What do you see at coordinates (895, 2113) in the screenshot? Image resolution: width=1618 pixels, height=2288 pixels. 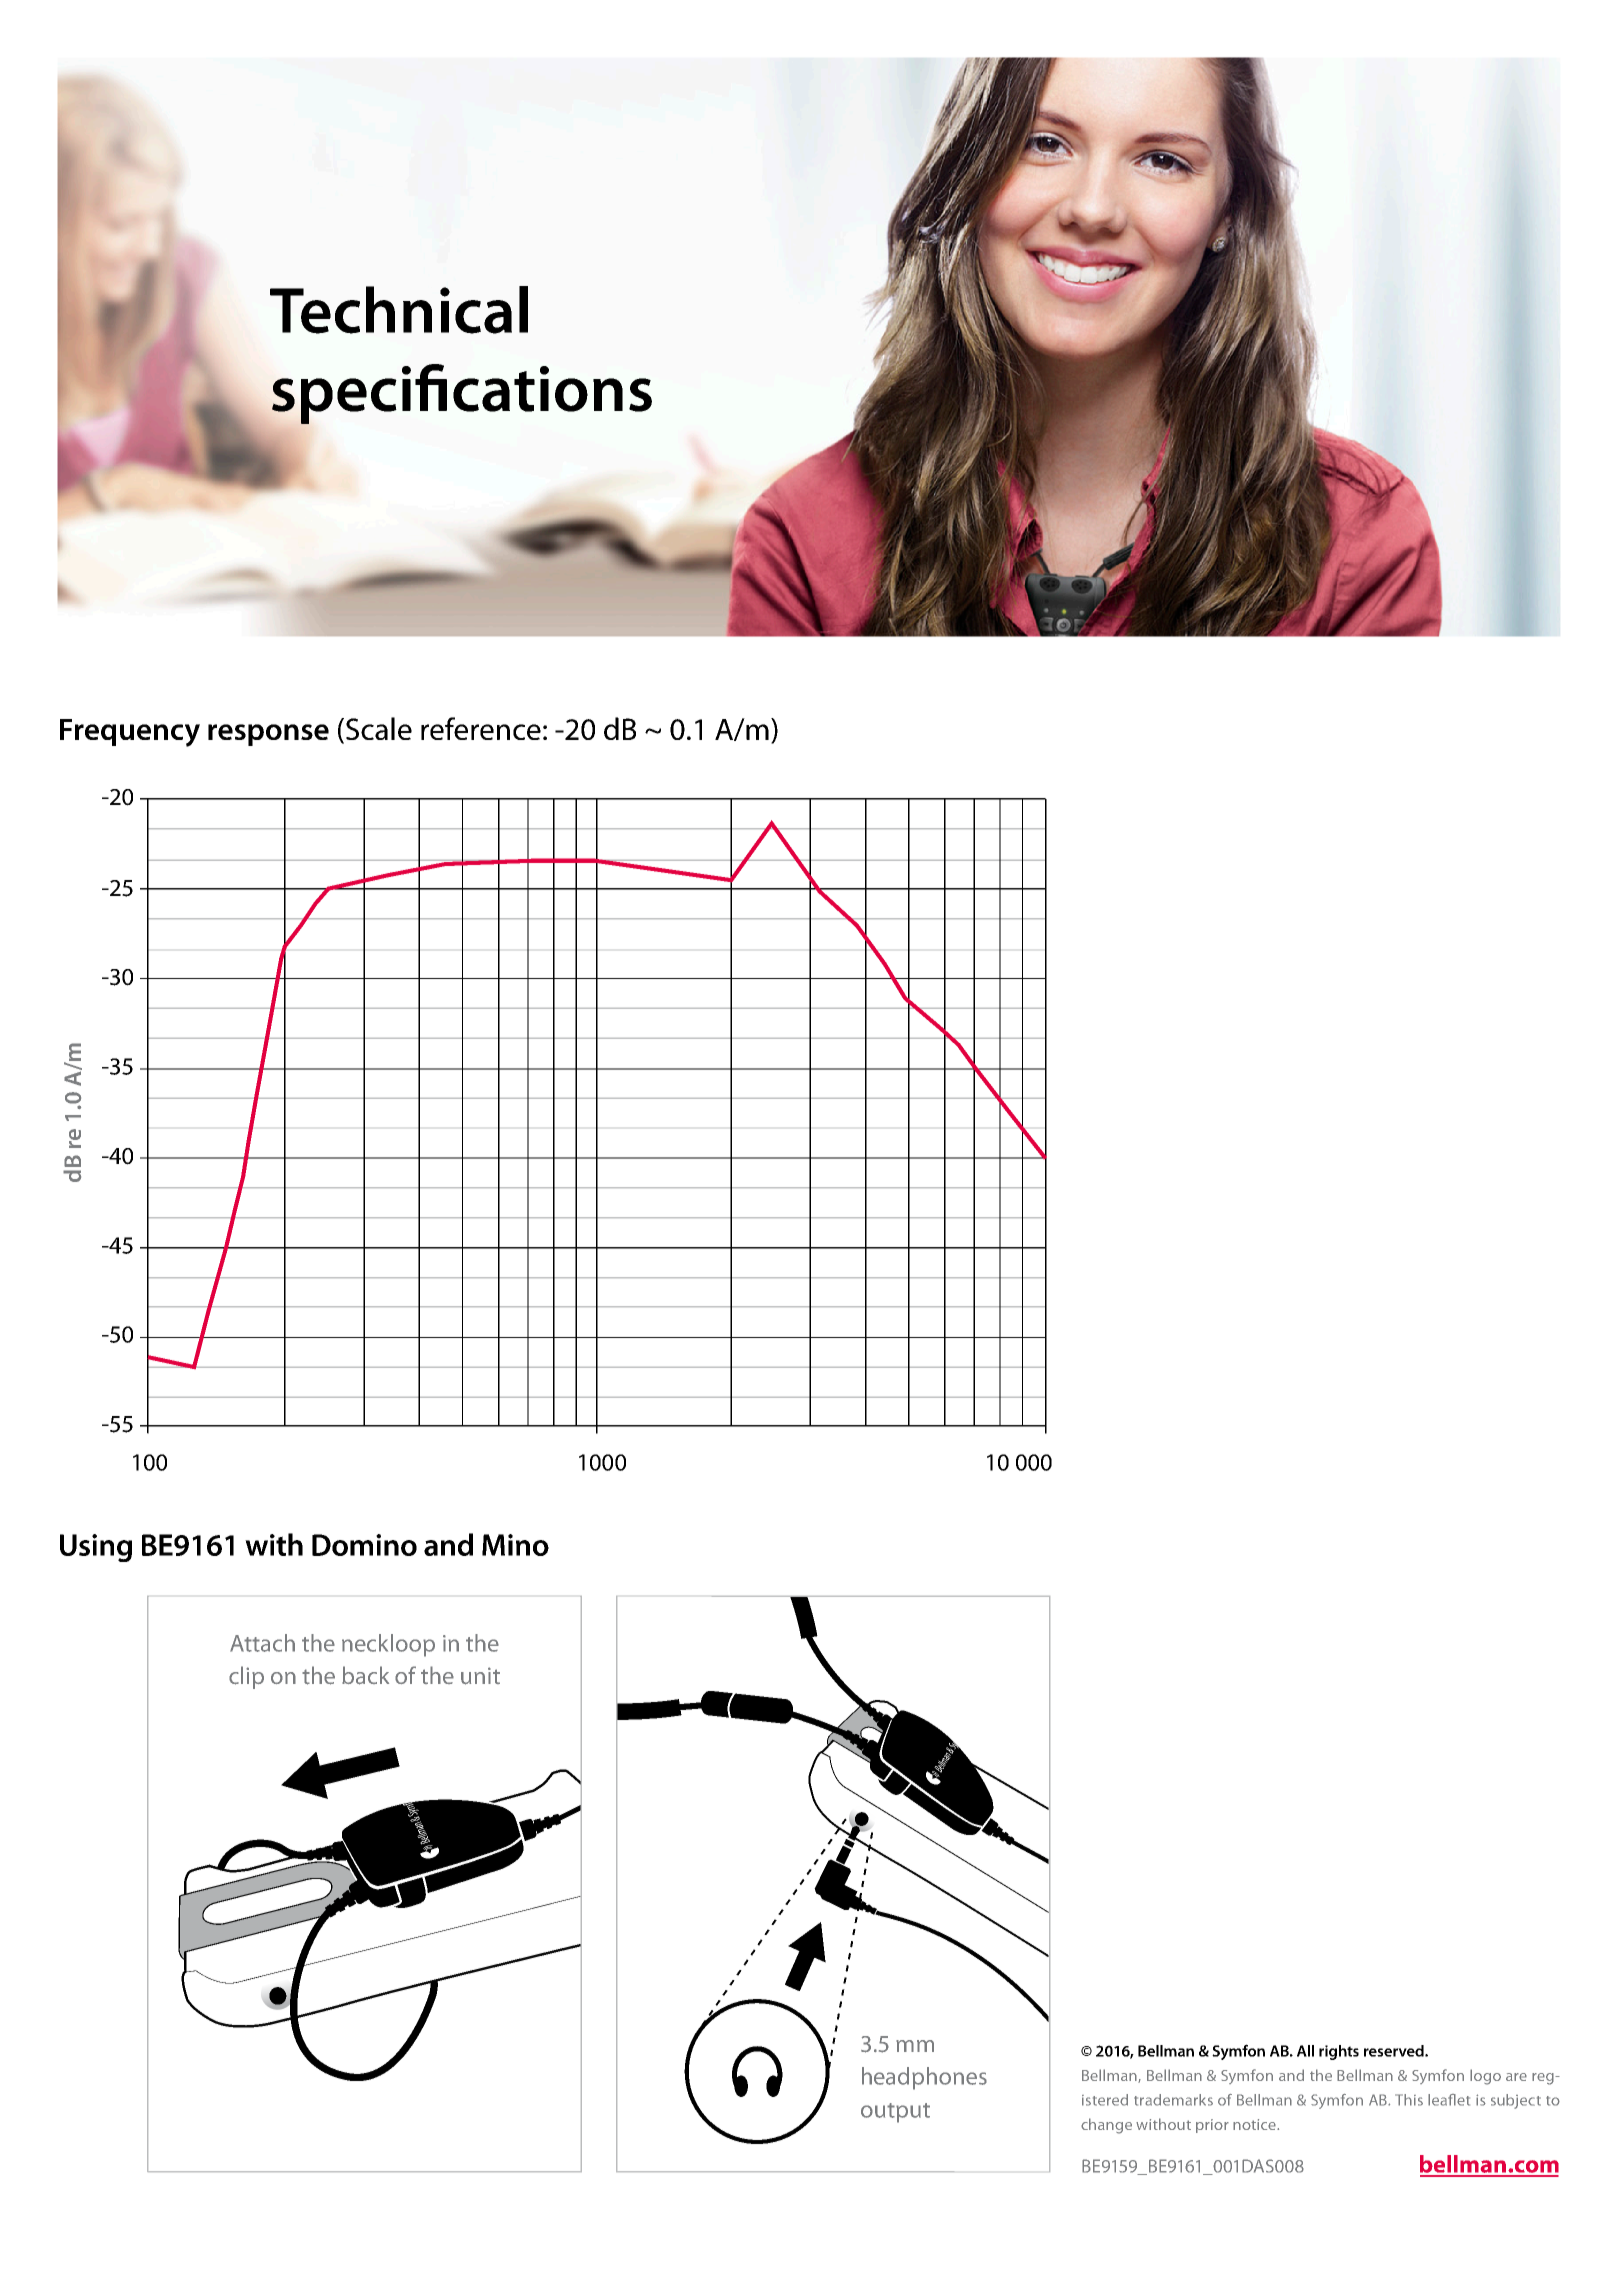 I see `output` at bounding box center [895, 2113].
